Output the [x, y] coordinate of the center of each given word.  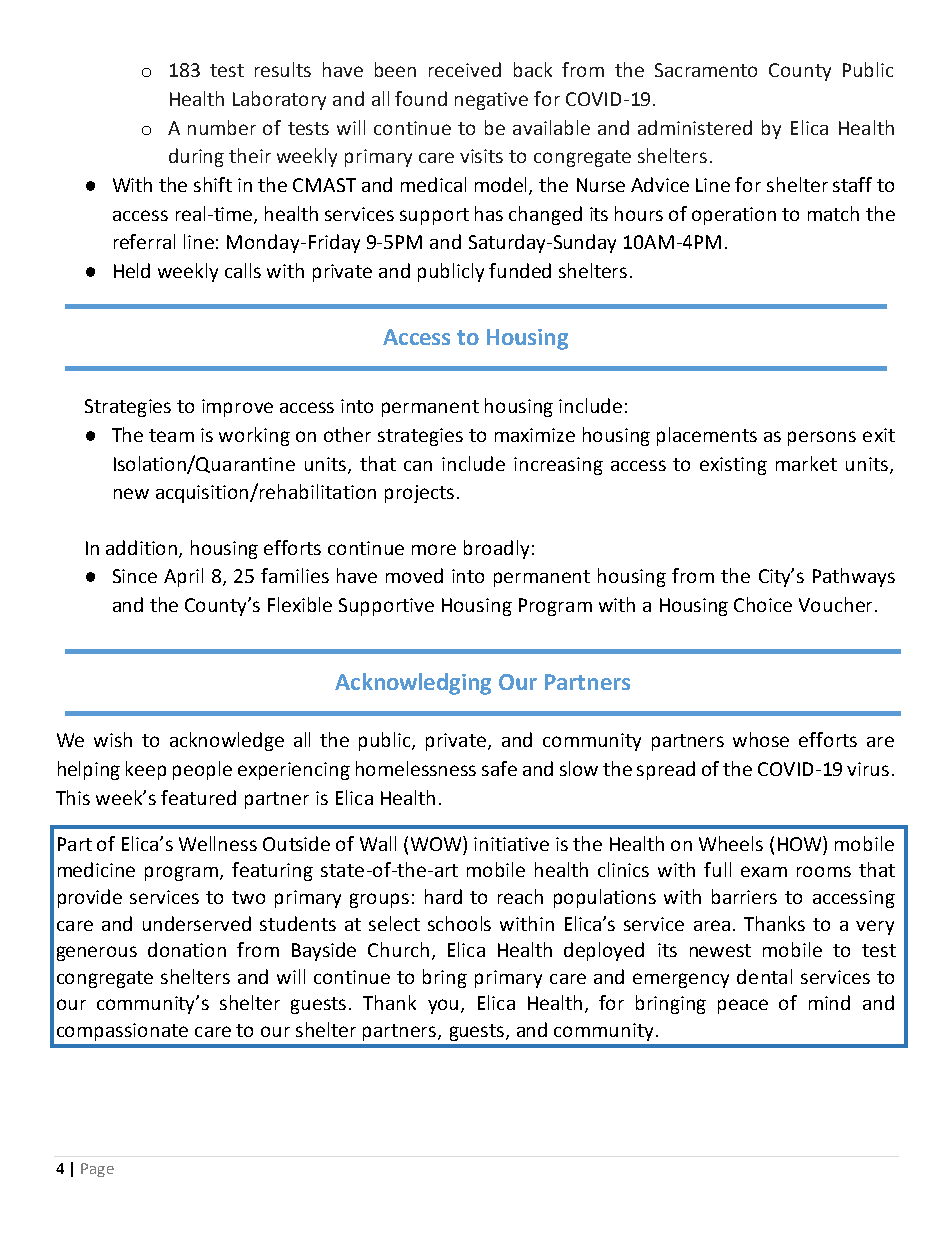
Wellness [218, 843]
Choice [763, 604]
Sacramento [706, 70]
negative [491, 101]
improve [237, 408]
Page [97, 1170]
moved [414, 575]
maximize [535, 435]
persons [822, 438]
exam [764, 871]
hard [443, 896]
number [222, 127]
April [183, 577]
